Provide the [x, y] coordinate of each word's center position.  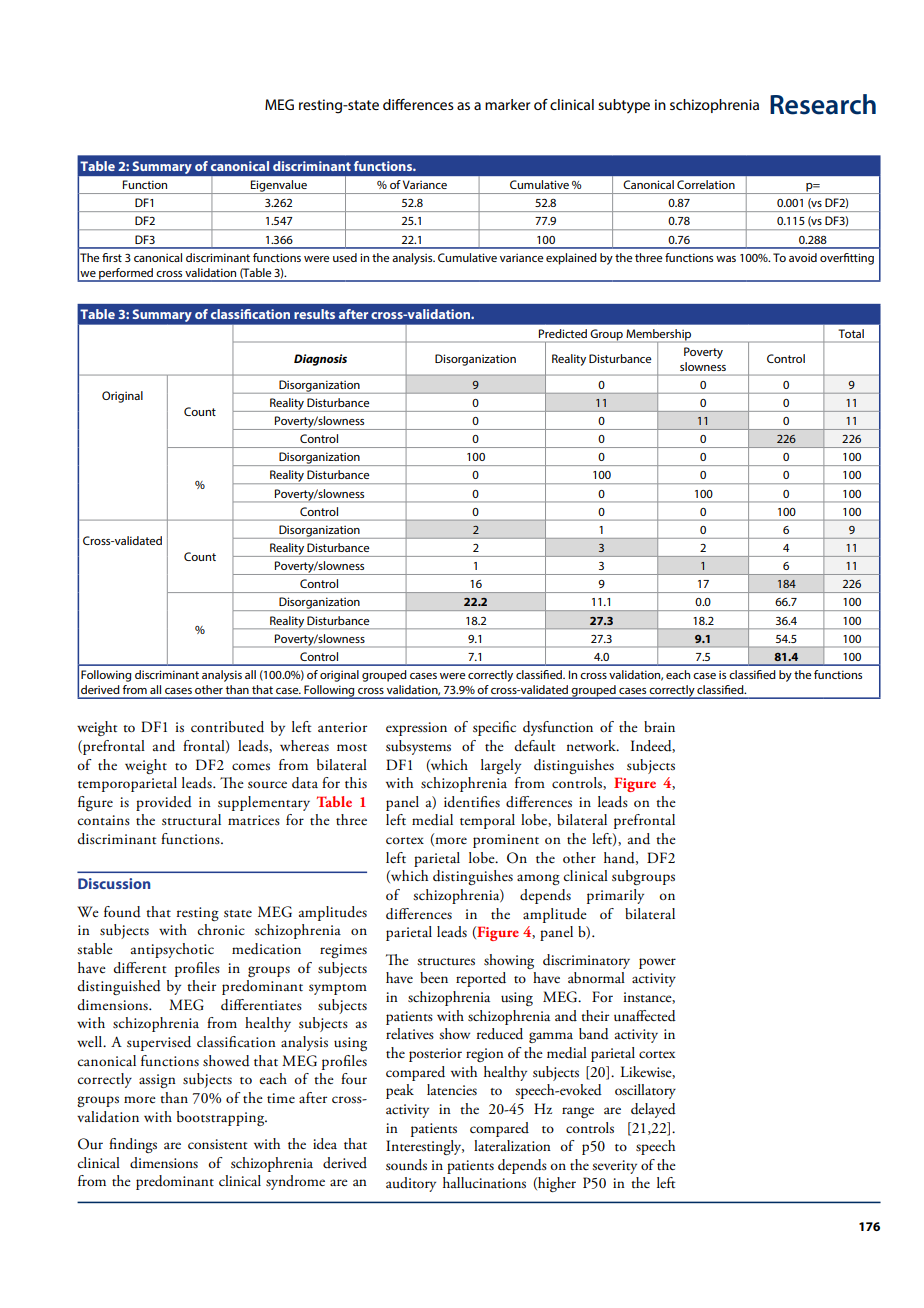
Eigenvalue [279, 187]
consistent [217, 1144]
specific [494, 728]
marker [507, 104]
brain [659, 727]
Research [823, 104]
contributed [227, 727]
